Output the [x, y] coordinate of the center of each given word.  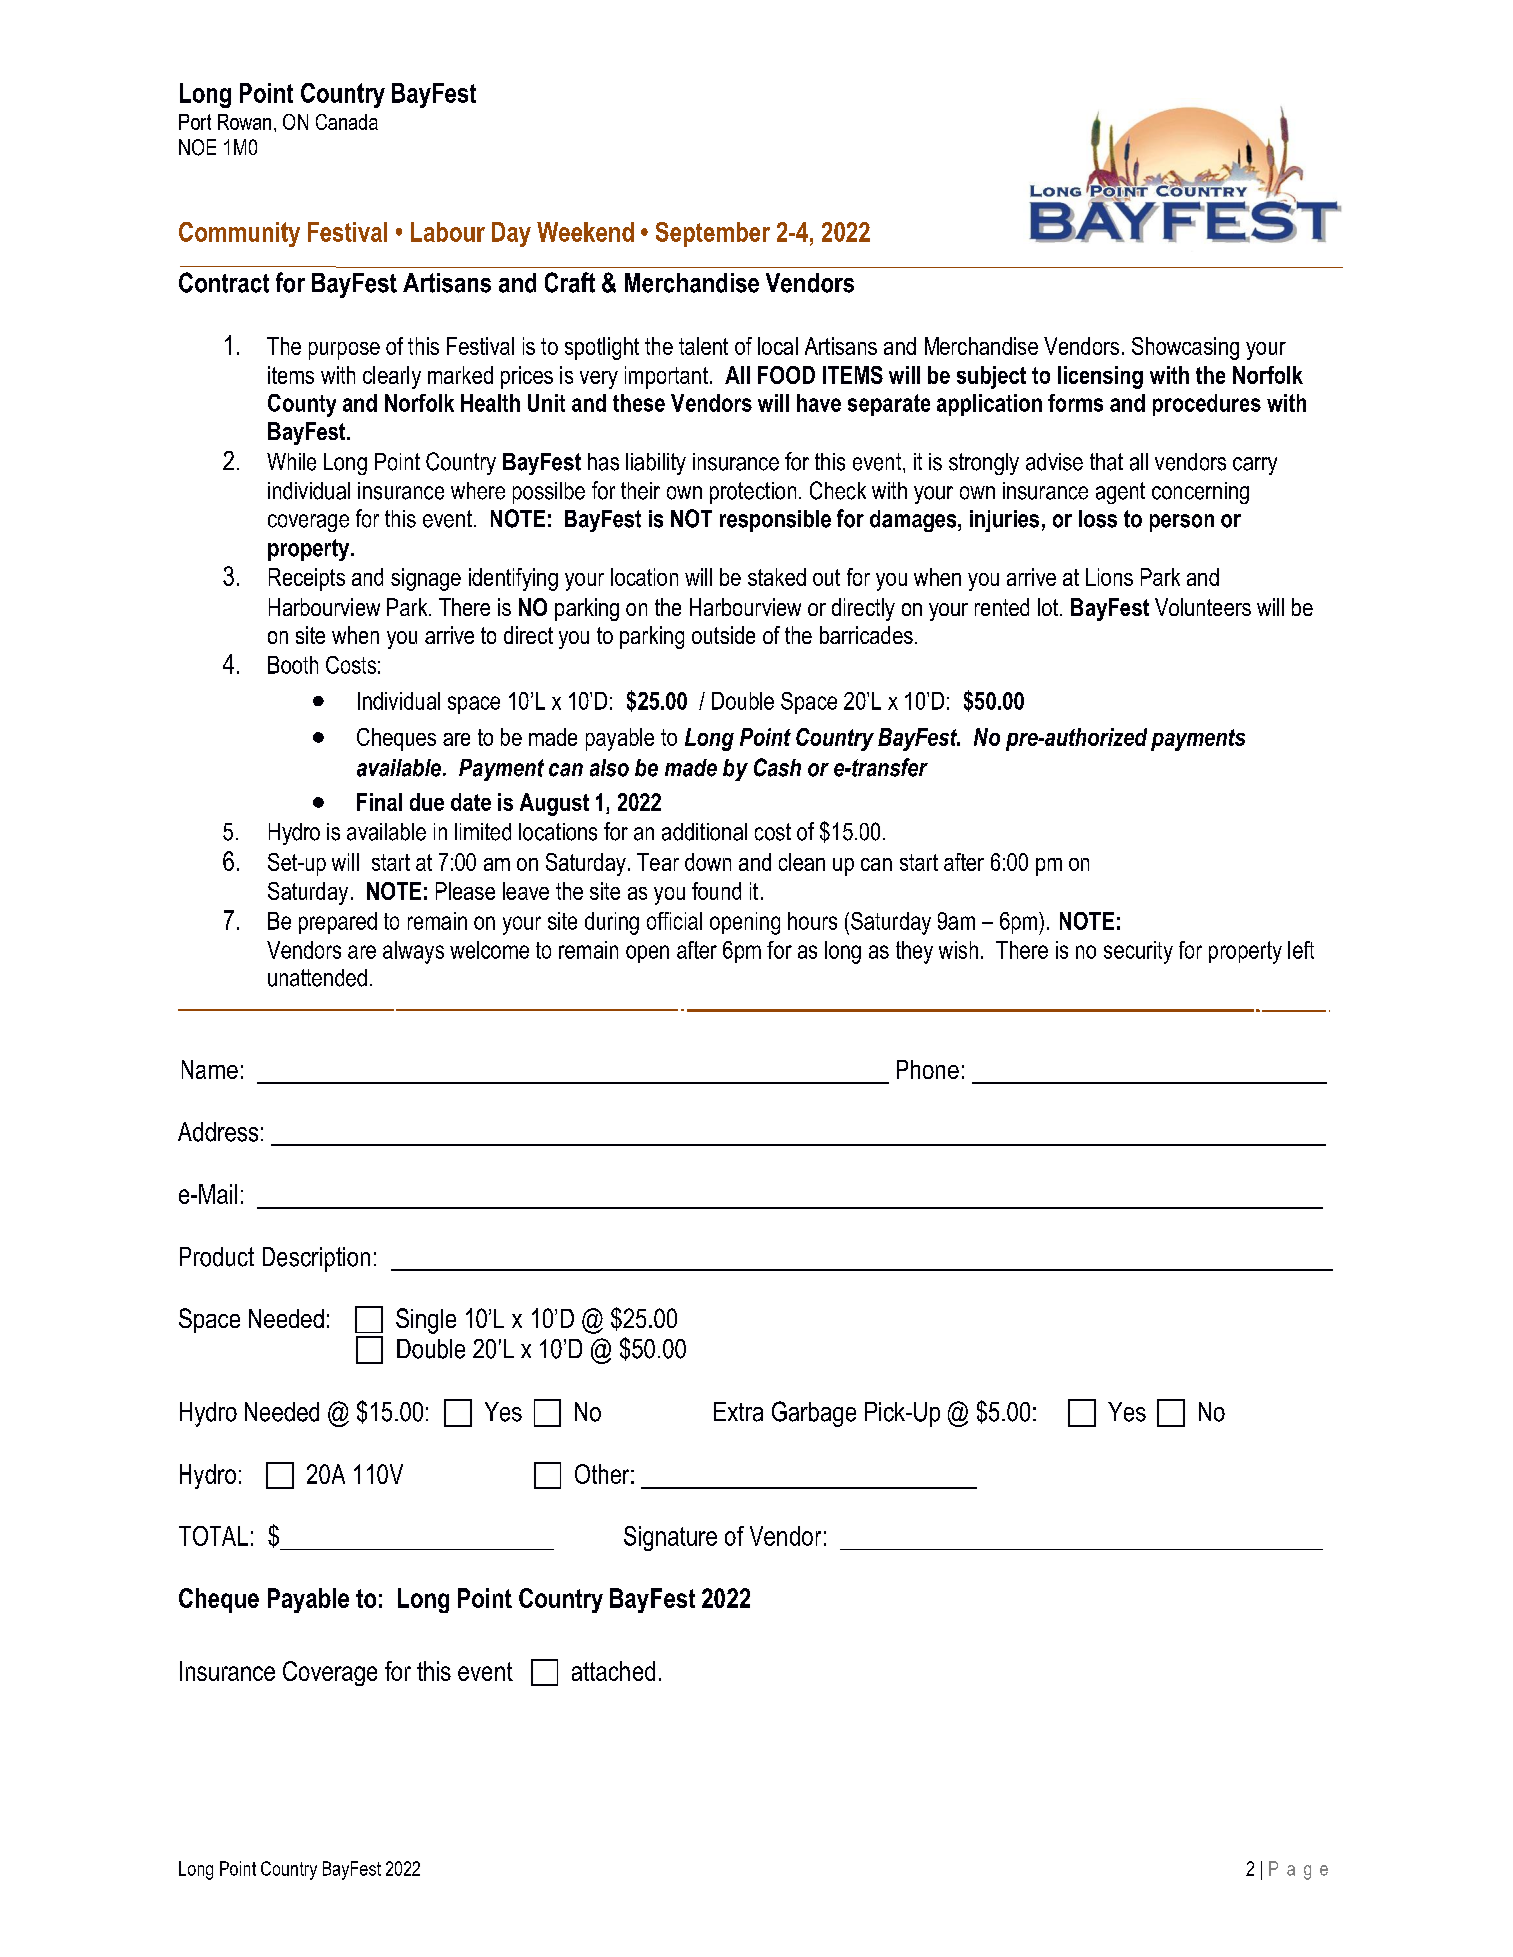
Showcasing [1185, 348]
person [1182, 523]
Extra [738, 1412]
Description [316, 1259]
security [1138, 952]
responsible [775, 521]
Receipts [307, 579]
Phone [928, 1069]
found [716, 891]
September [713, 234]
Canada [347, 122]
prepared [338, 923]
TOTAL [213, 1536]
